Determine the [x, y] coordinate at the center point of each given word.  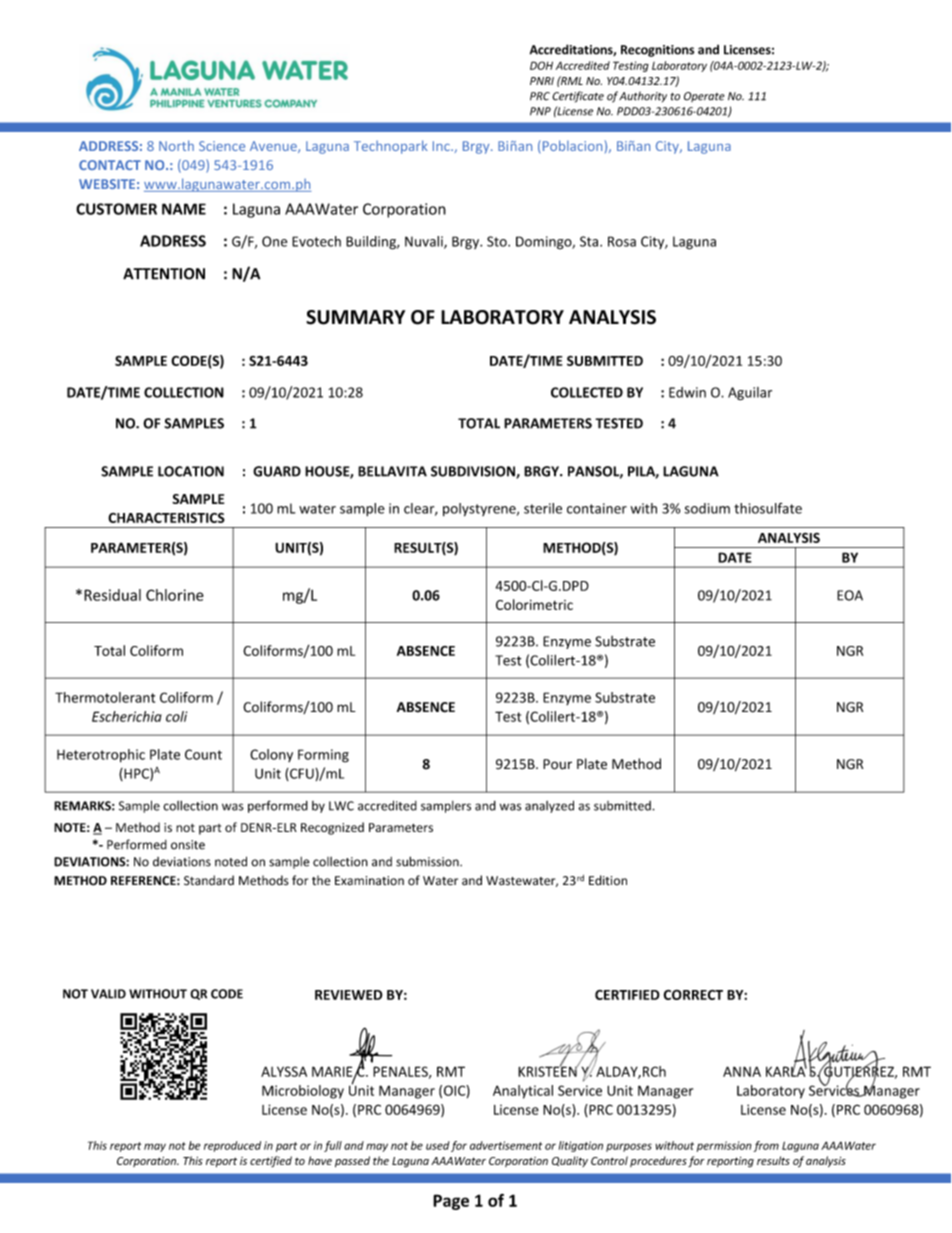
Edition [608, 880]
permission [724, 1146]
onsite [188, 845]
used [438, 1145]
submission [428, 861]
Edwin [687, 392]
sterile [543, 508]
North [176, 145]
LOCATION [191, 471]
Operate [704, 97]
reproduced [232, 1146]
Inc [442, 146]
